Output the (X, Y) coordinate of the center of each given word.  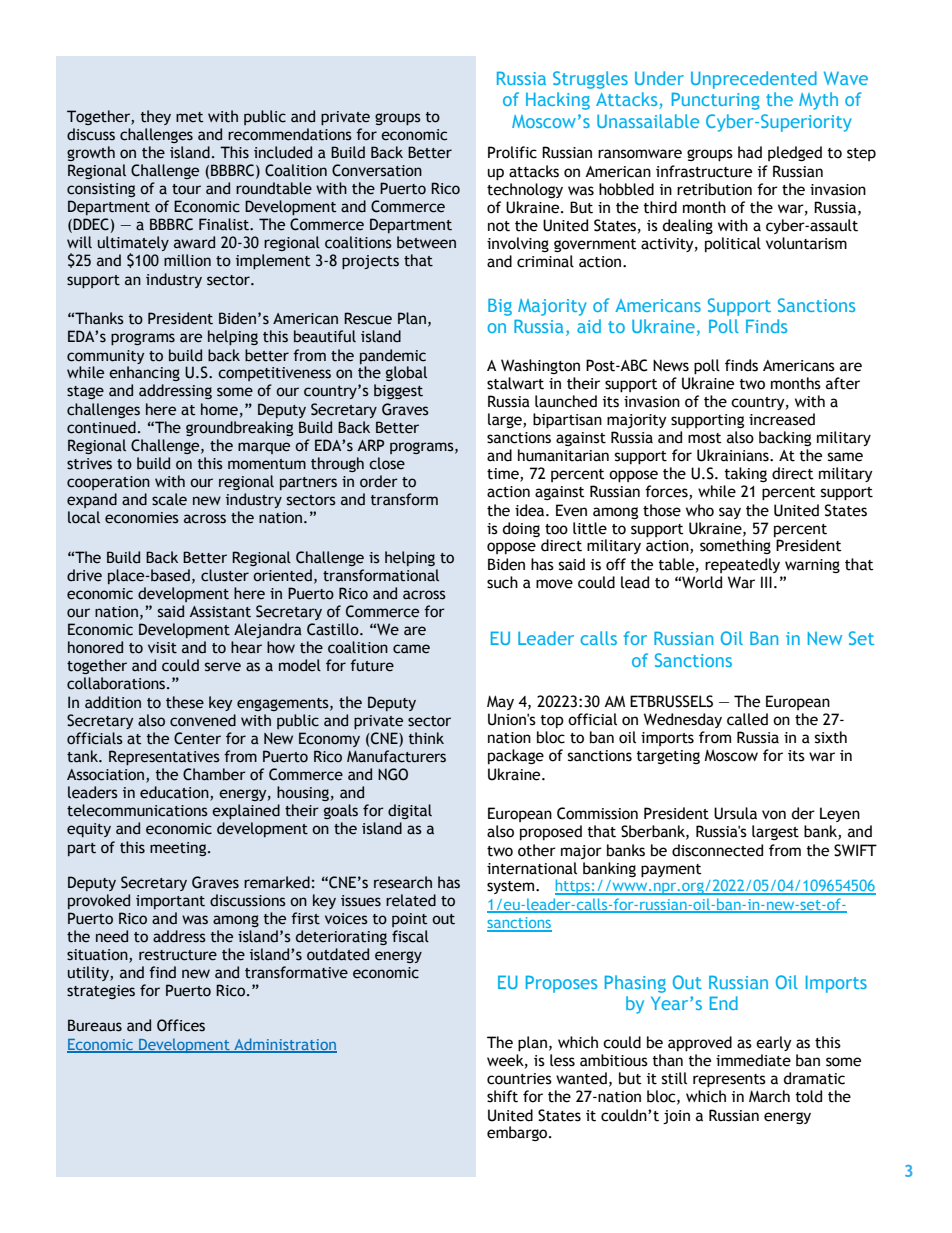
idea (531, 510)
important (170, 902)
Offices (181, 1025)
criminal (545, 261)
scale (169, 499)
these (185, 702)
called (747, 719)
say (730, 513)
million (187, 260)
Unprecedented (754, 80)
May (500, 702)
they (156, 117)
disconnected (717, 850)
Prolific (512, 152)
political (733, 244)
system (512, 887)
